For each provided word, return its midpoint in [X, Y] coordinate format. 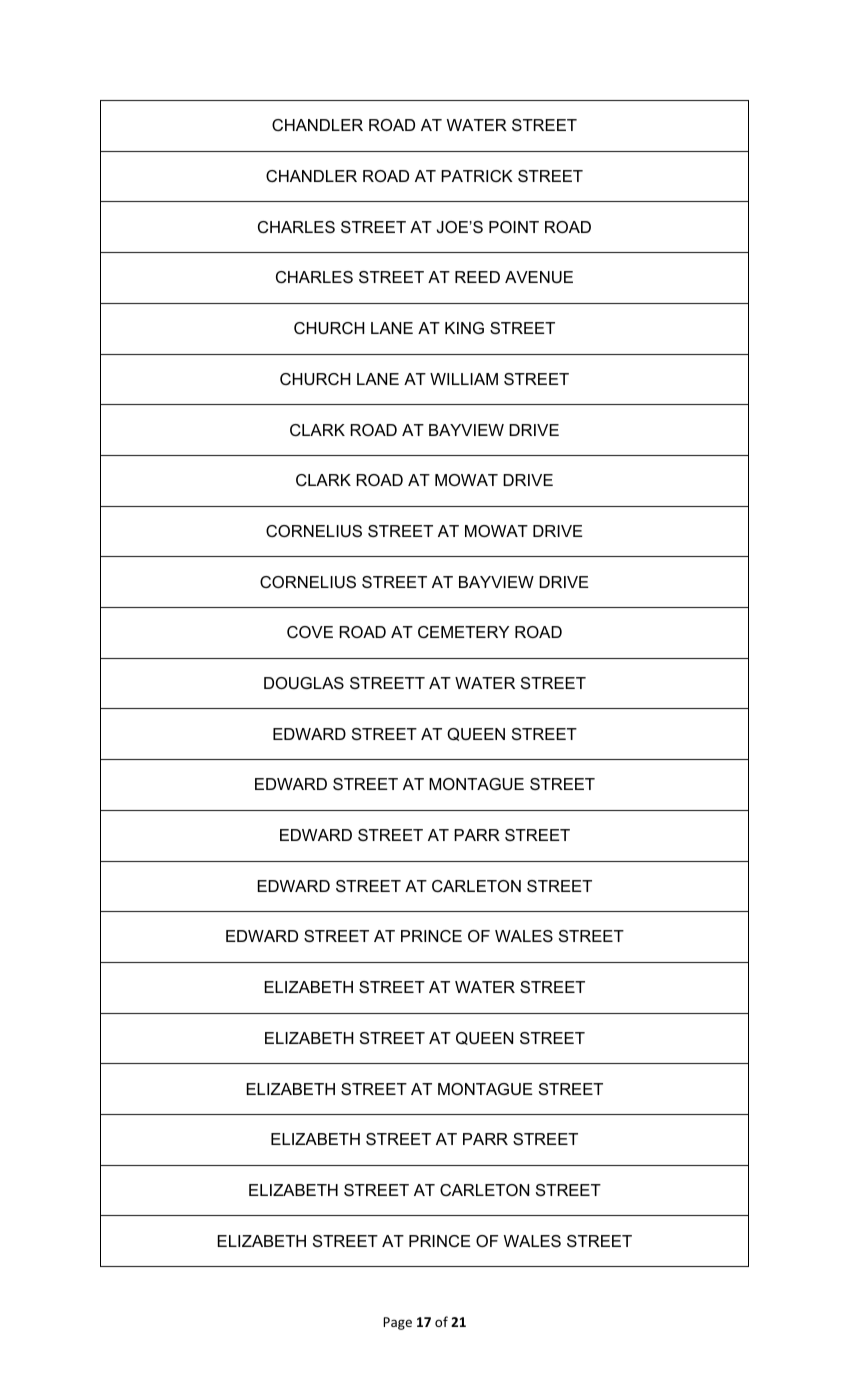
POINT [514, 227]
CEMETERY [463, 632]
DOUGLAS [304, 683]
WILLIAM [464, 379]
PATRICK [477, 176]
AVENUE [539, 277]
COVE [310, 632]
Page [397, 1323]
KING [464, 328]
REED [477, 277]
